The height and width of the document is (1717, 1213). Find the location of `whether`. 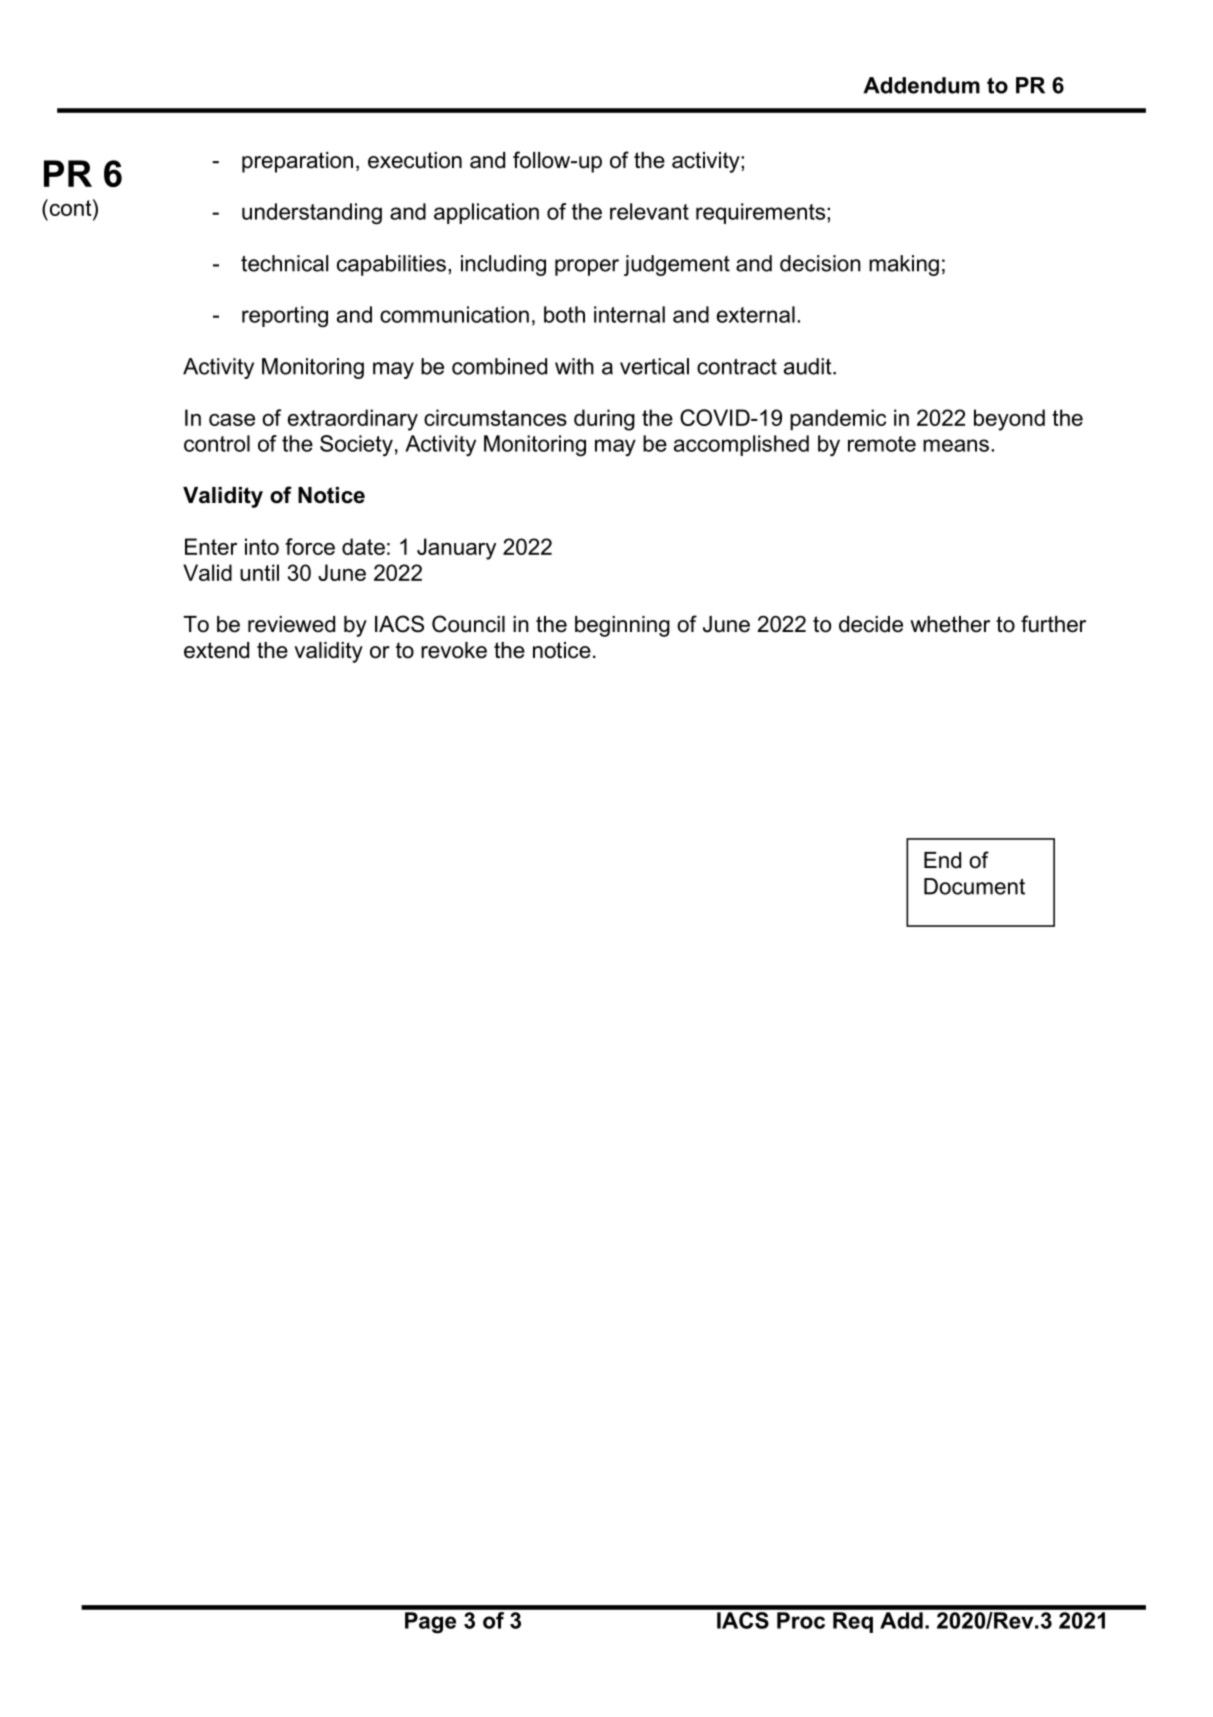

whether is located at coordinates (950, 624).
